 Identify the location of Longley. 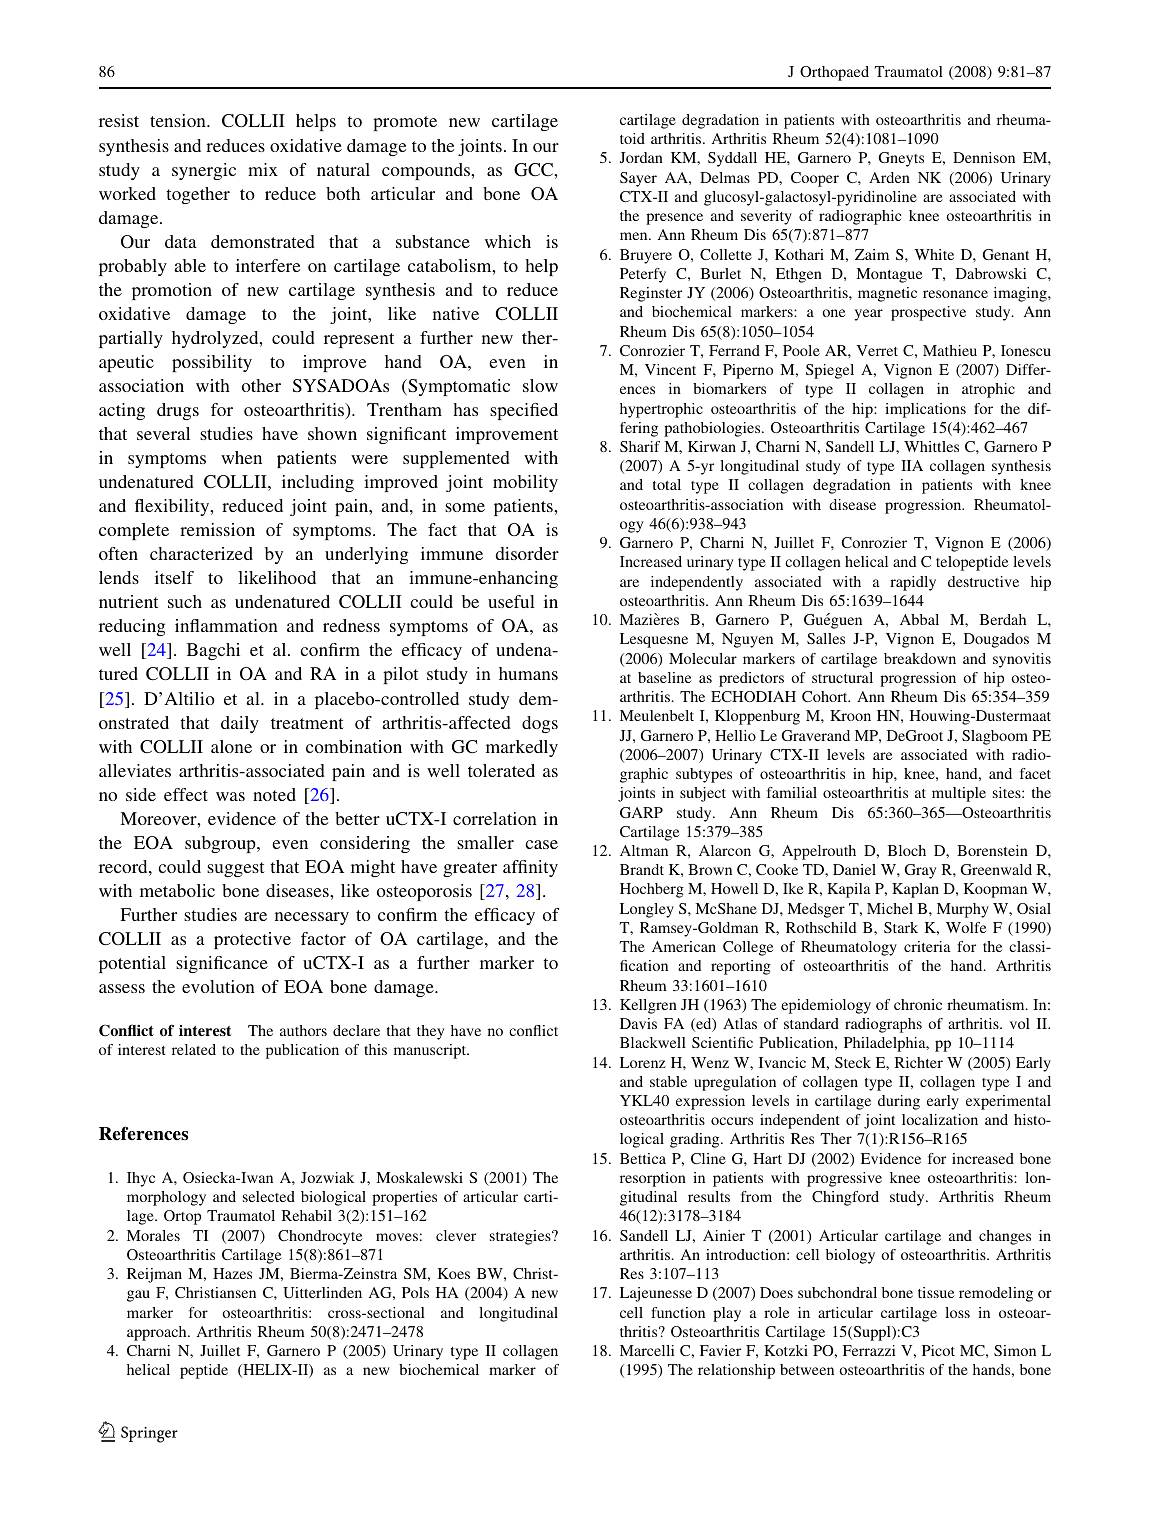
(647, 910).
